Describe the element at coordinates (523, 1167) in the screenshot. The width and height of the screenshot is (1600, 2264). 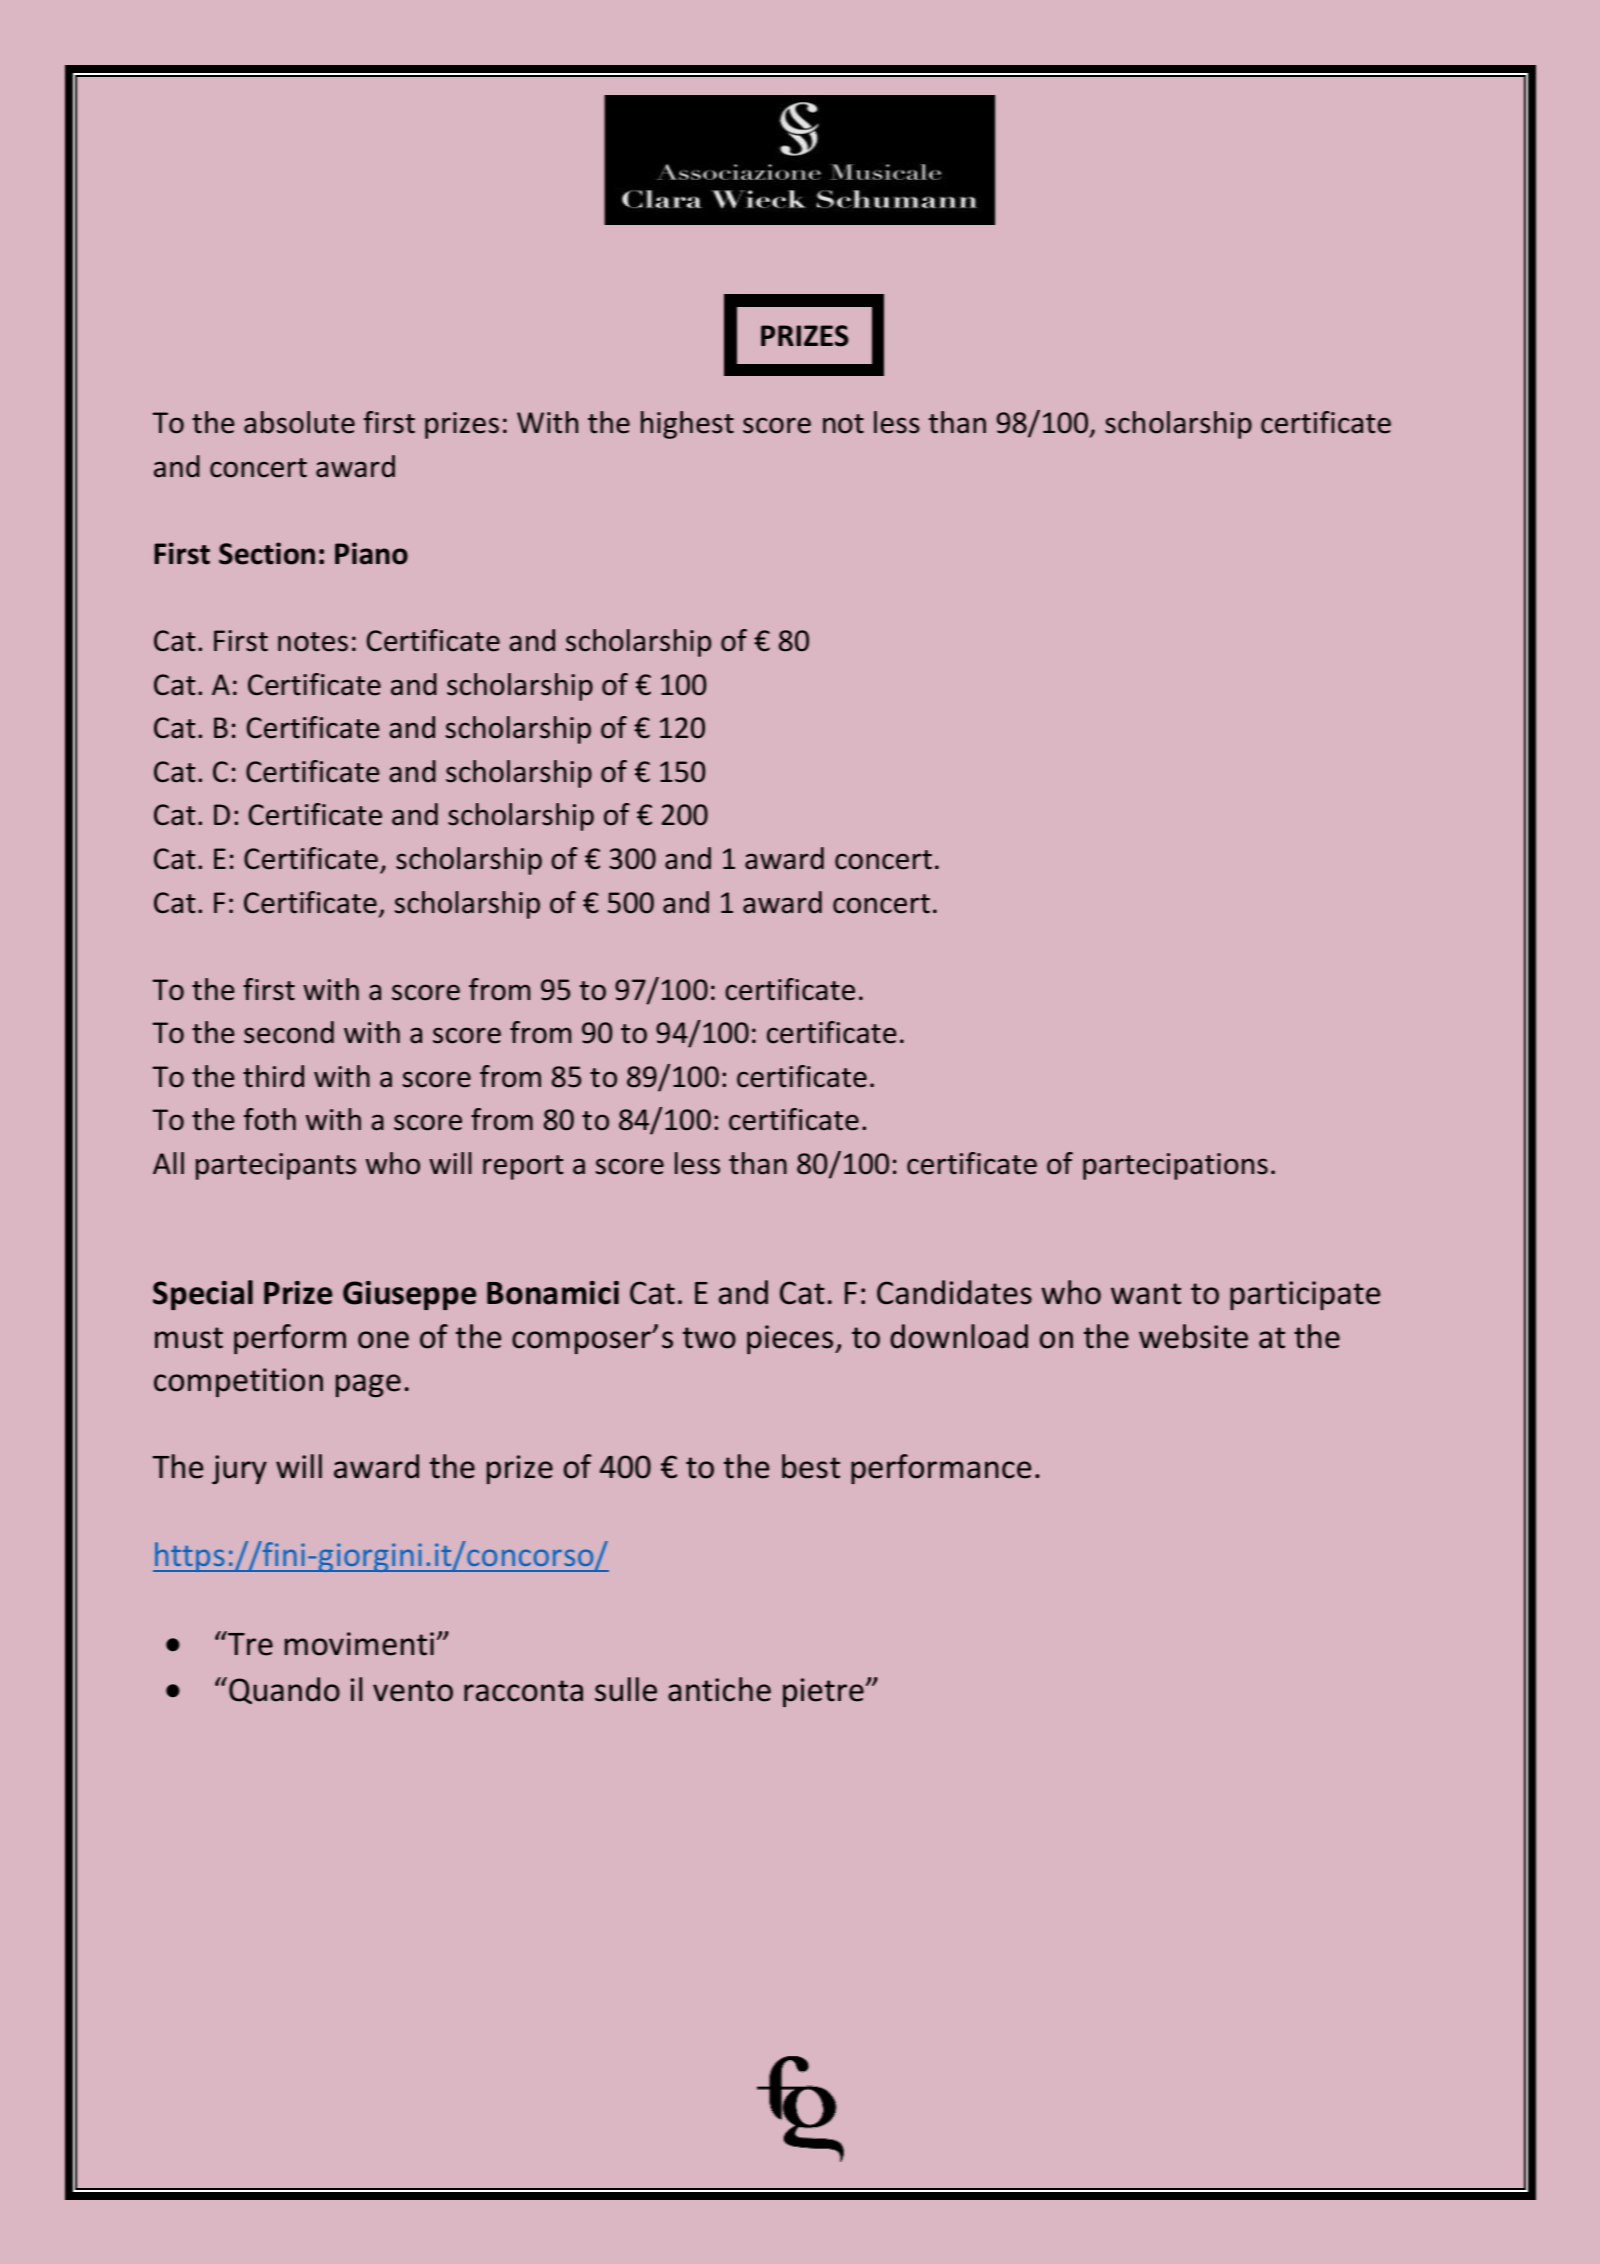
I see `report` at that location.
